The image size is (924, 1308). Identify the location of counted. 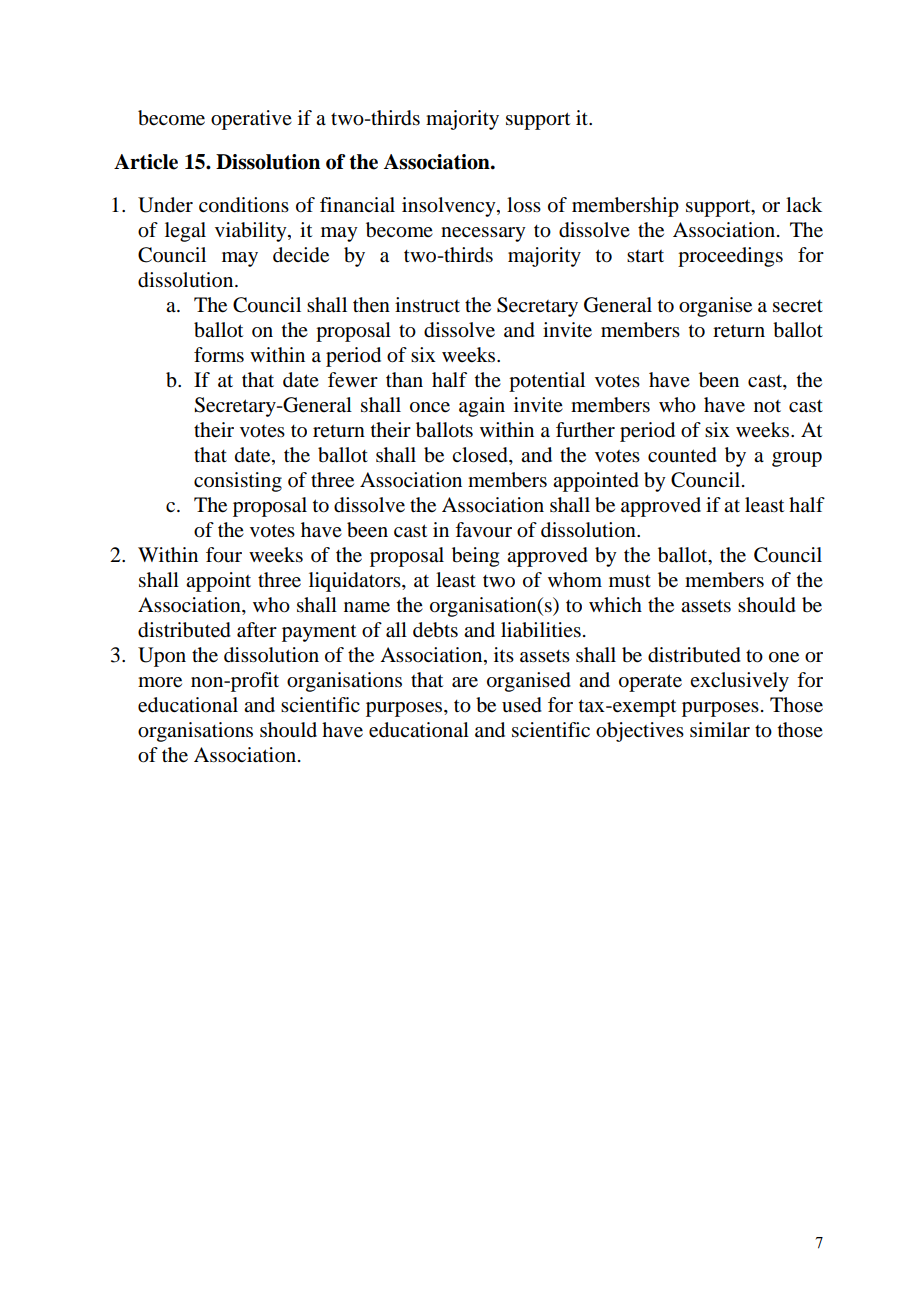
(682, 455).
